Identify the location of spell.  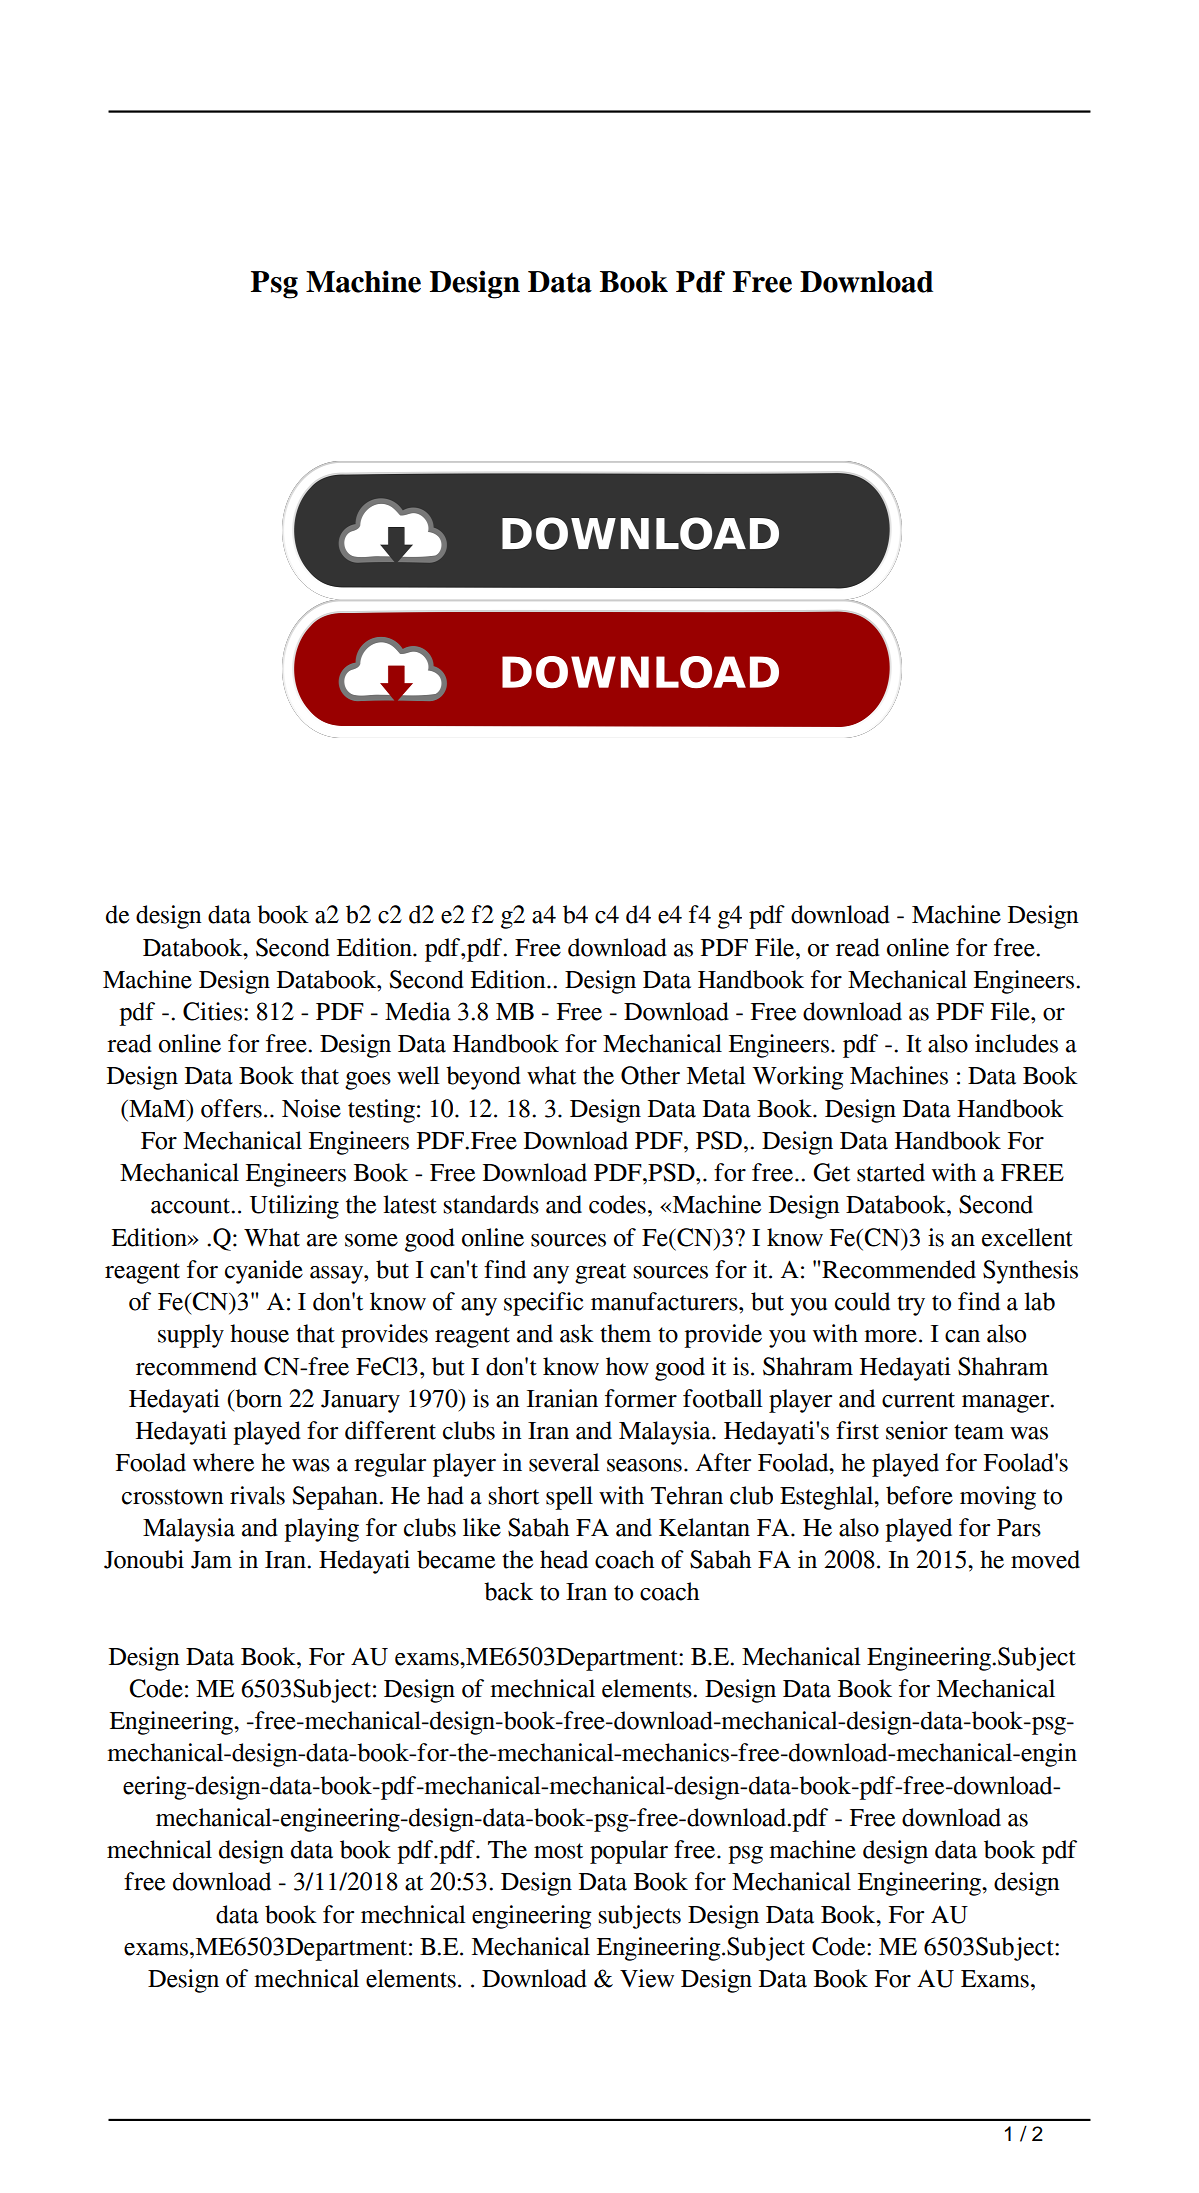
(569, 1498).
